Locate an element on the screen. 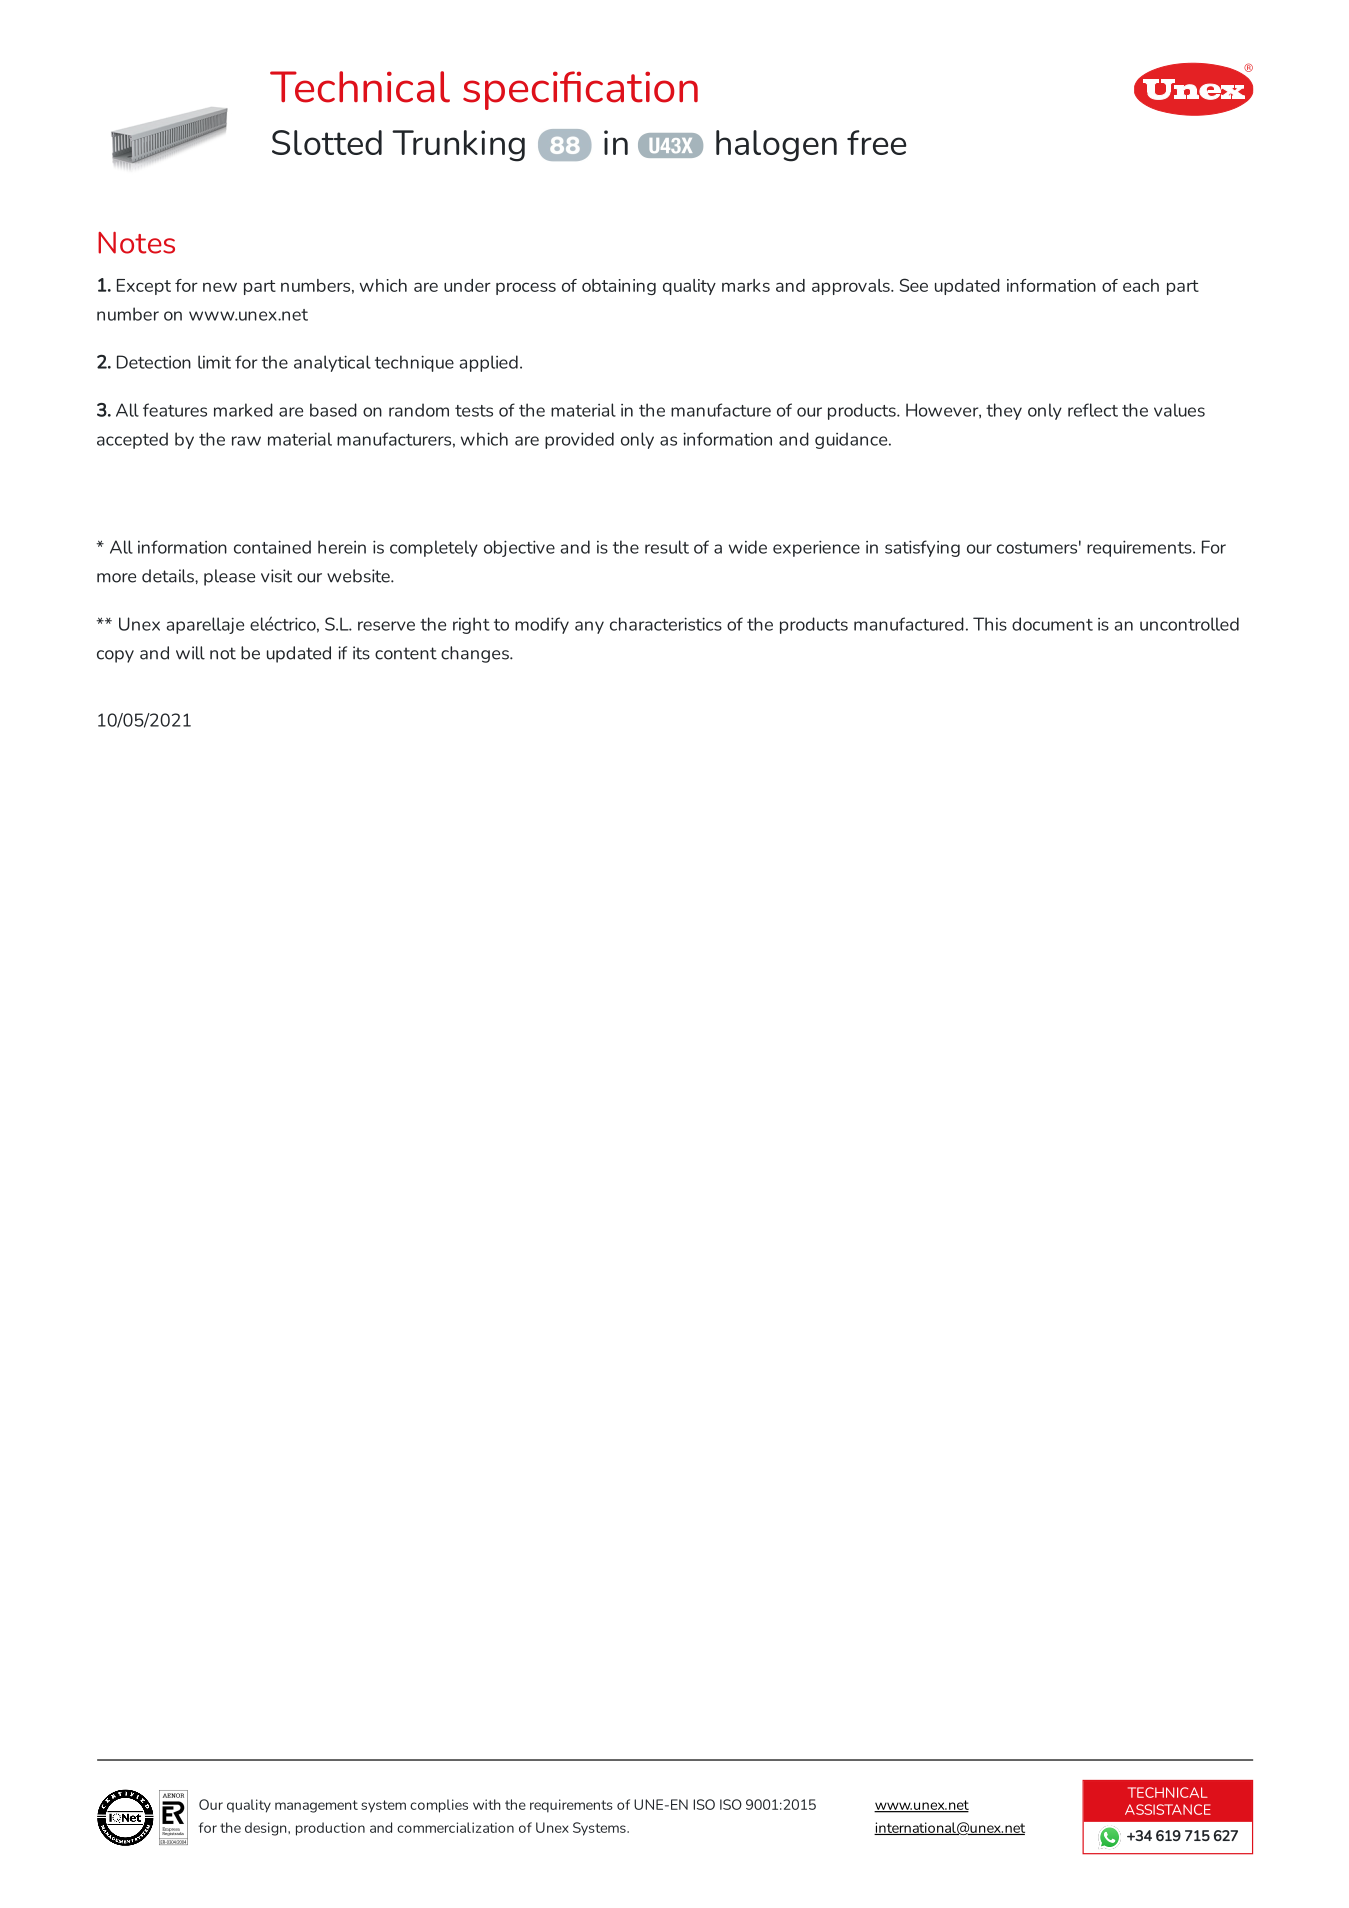 This screenshot has height=1908, width=1349. management is located at coordinates (316, 1806).
